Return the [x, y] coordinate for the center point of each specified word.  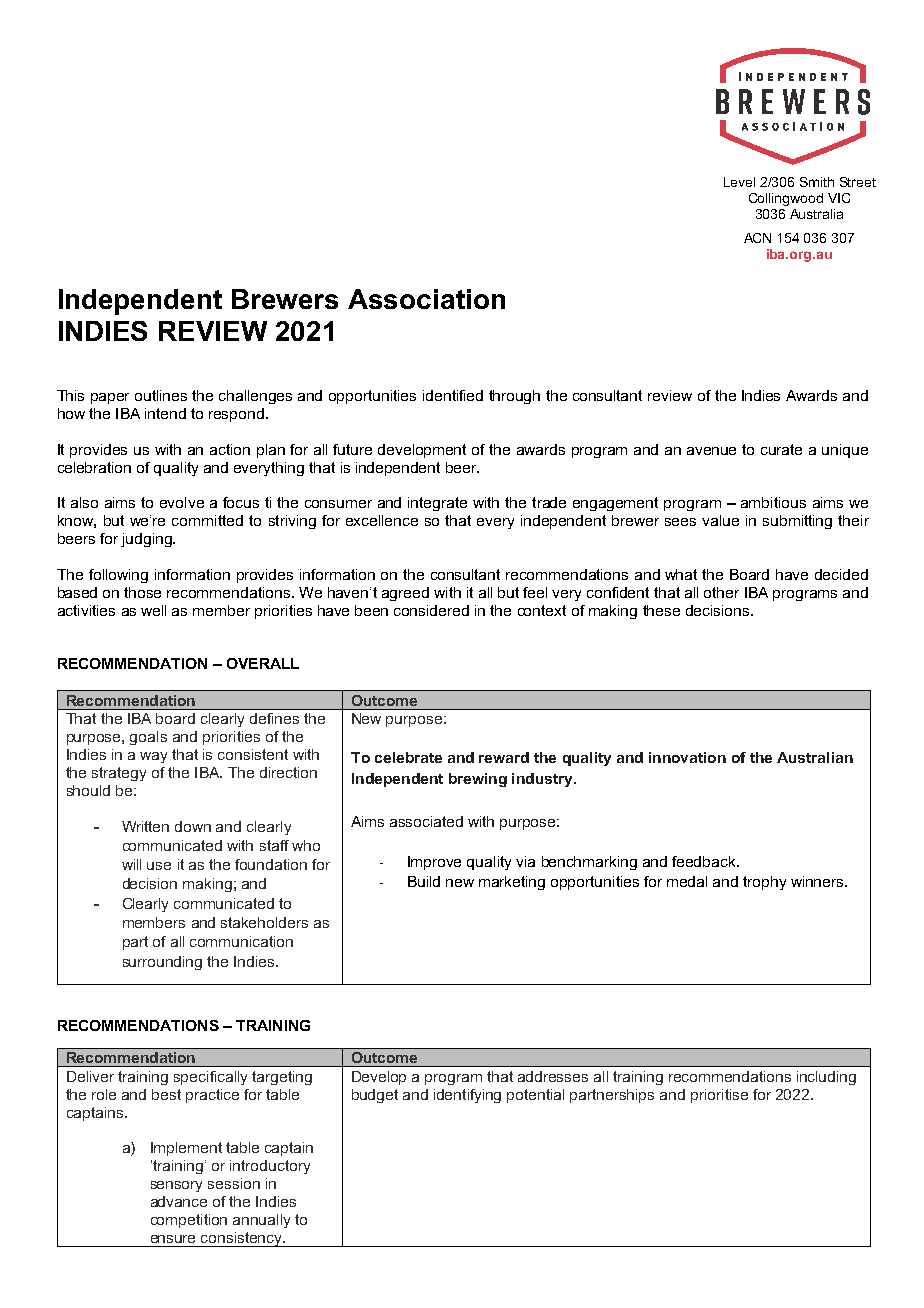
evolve [182, 502]
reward [504, 757]
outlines [161, 395]
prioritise [719, 1096]
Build [424, 881]
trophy [764, 883]
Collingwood [786, 199]
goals [148, 738]
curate [781, 449]
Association [426, 299]
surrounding [162, 963]
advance [179, 1201]
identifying [467, 1096]
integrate [437, 504]
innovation [687, 757]
